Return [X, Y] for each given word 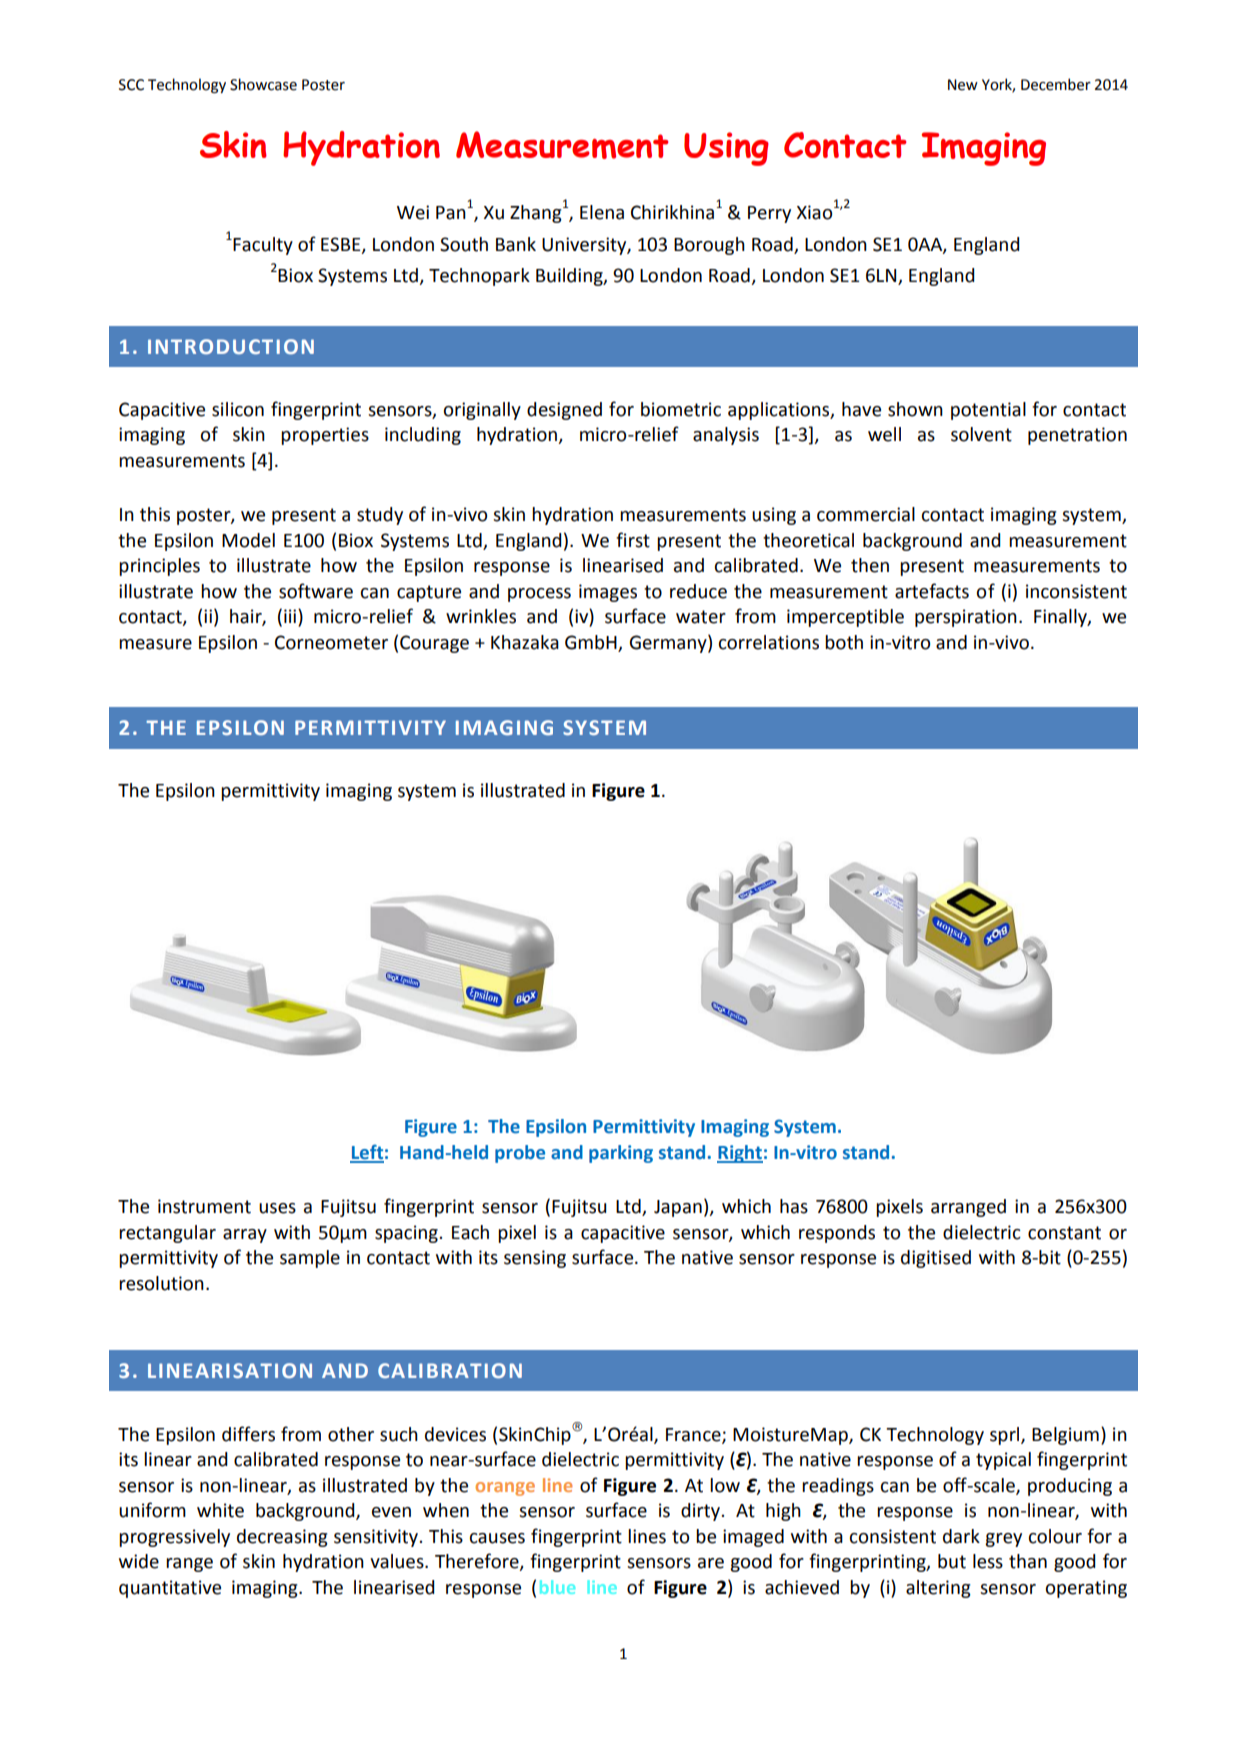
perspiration [966, 618]
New [963, 85]
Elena [602, 212]
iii [291, 617]
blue [557, 1587]
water [701, 617]
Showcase [263, 84]
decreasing [282, 1538]
